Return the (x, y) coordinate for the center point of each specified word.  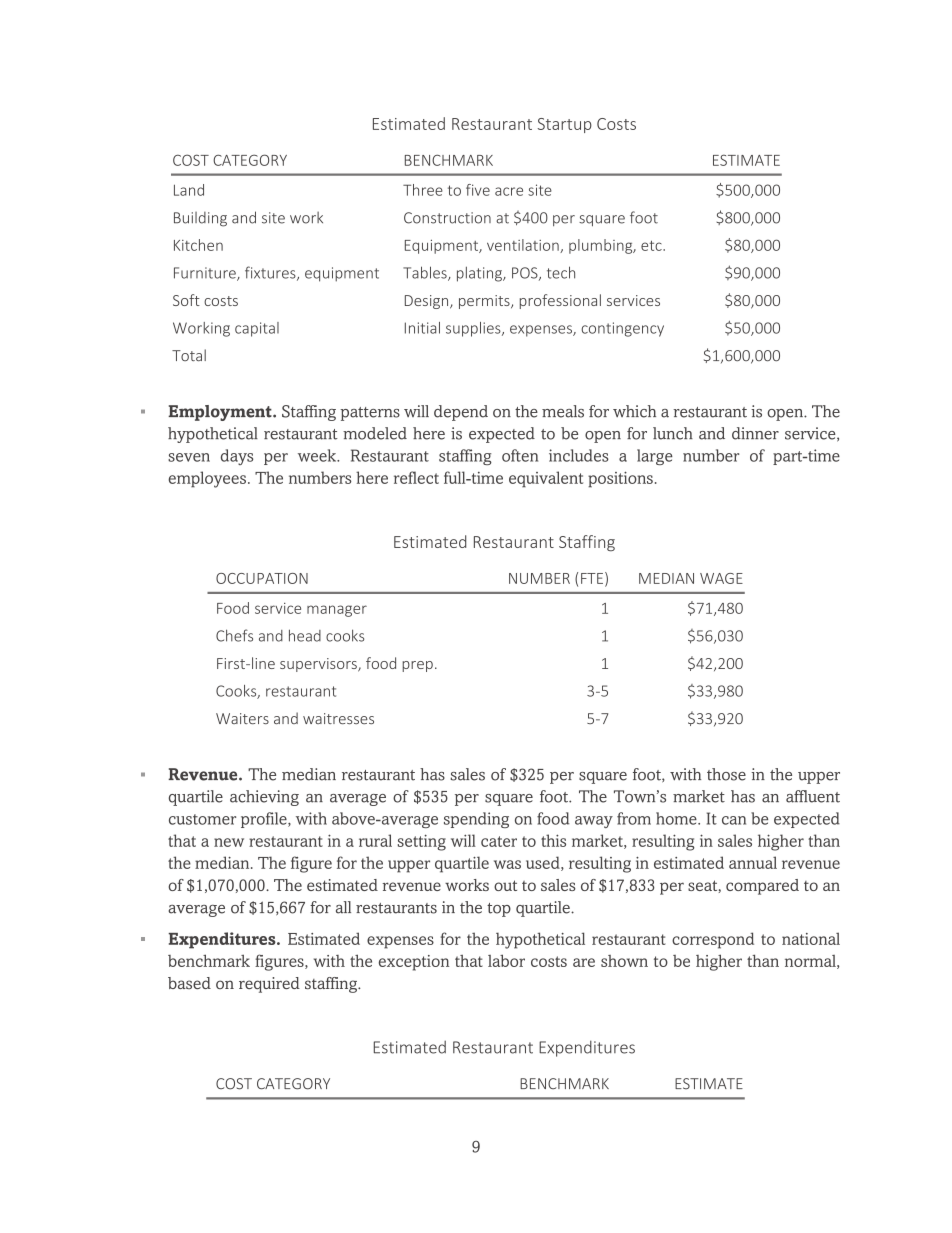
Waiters (242, 718)
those (726, 774)
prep (417, 666)
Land (189, 190)
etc (652, 245)
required (269, 985)
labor (506, 960)
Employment (221, 413)
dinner (755, 433)
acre (509, 191)
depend (461, 413)
